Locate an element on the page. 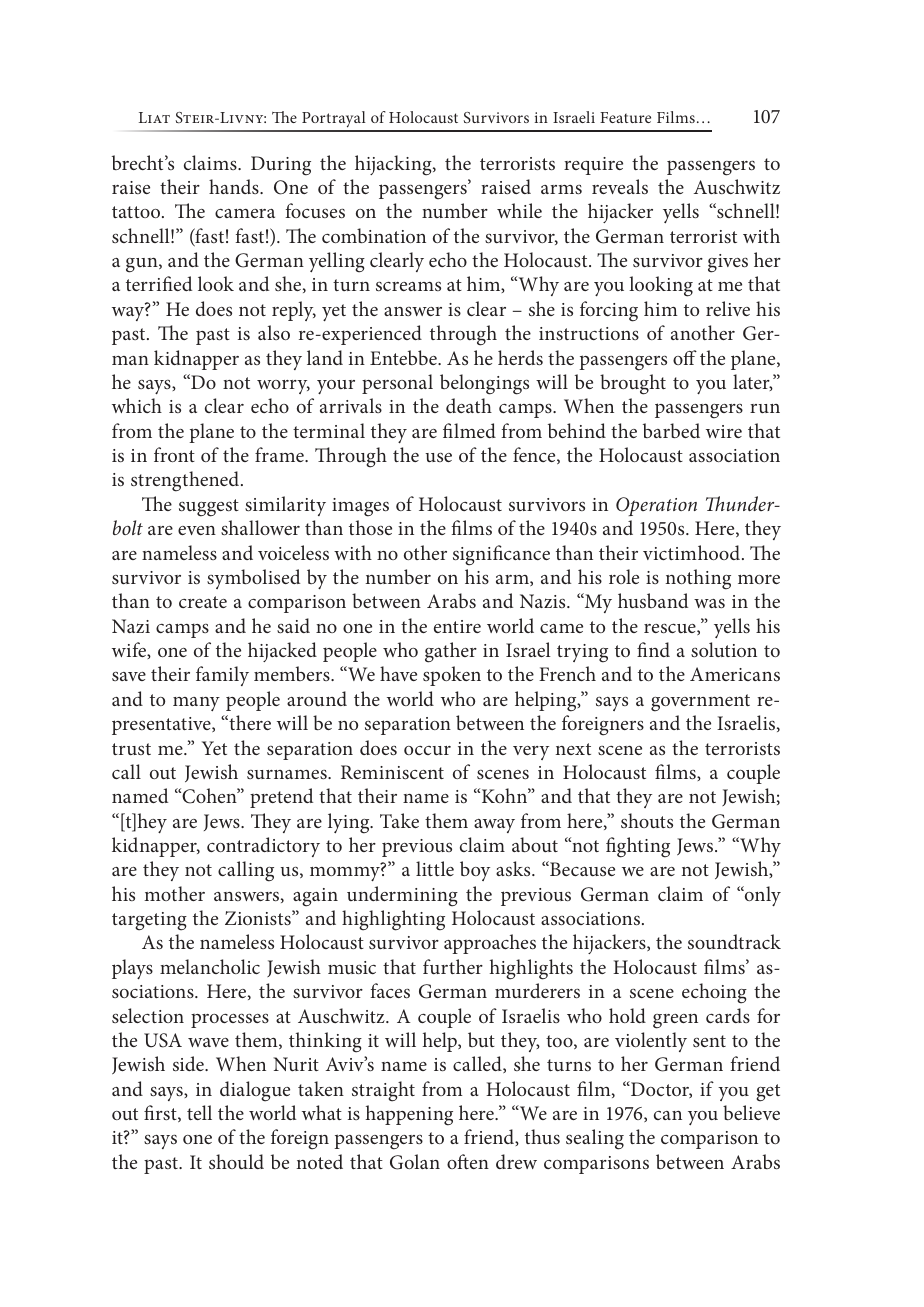 The height and width of the image is (1307, 924). many is located at coordinates (196, 704).
